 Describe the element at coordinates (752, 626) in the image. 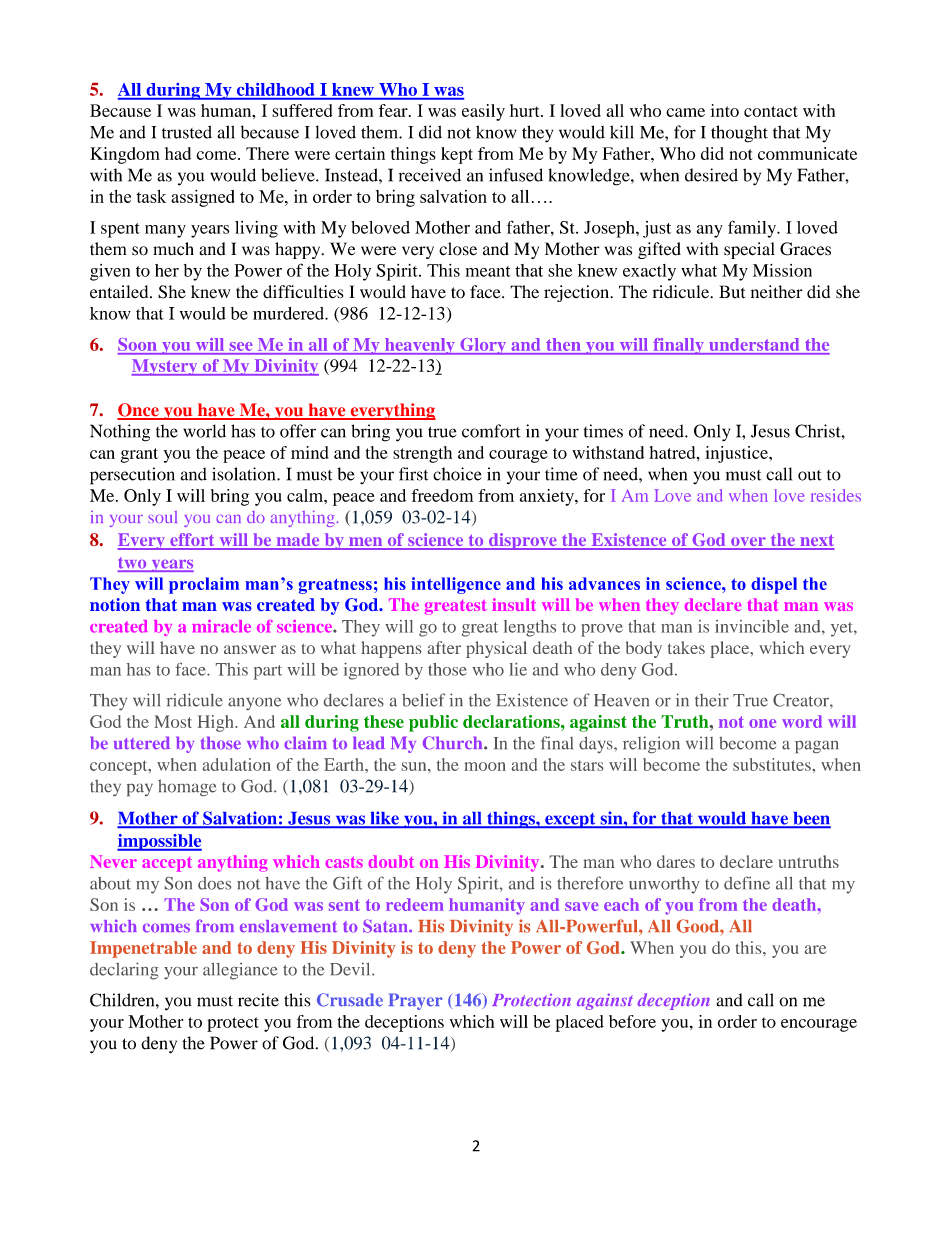

I see `invincible` at that location.
